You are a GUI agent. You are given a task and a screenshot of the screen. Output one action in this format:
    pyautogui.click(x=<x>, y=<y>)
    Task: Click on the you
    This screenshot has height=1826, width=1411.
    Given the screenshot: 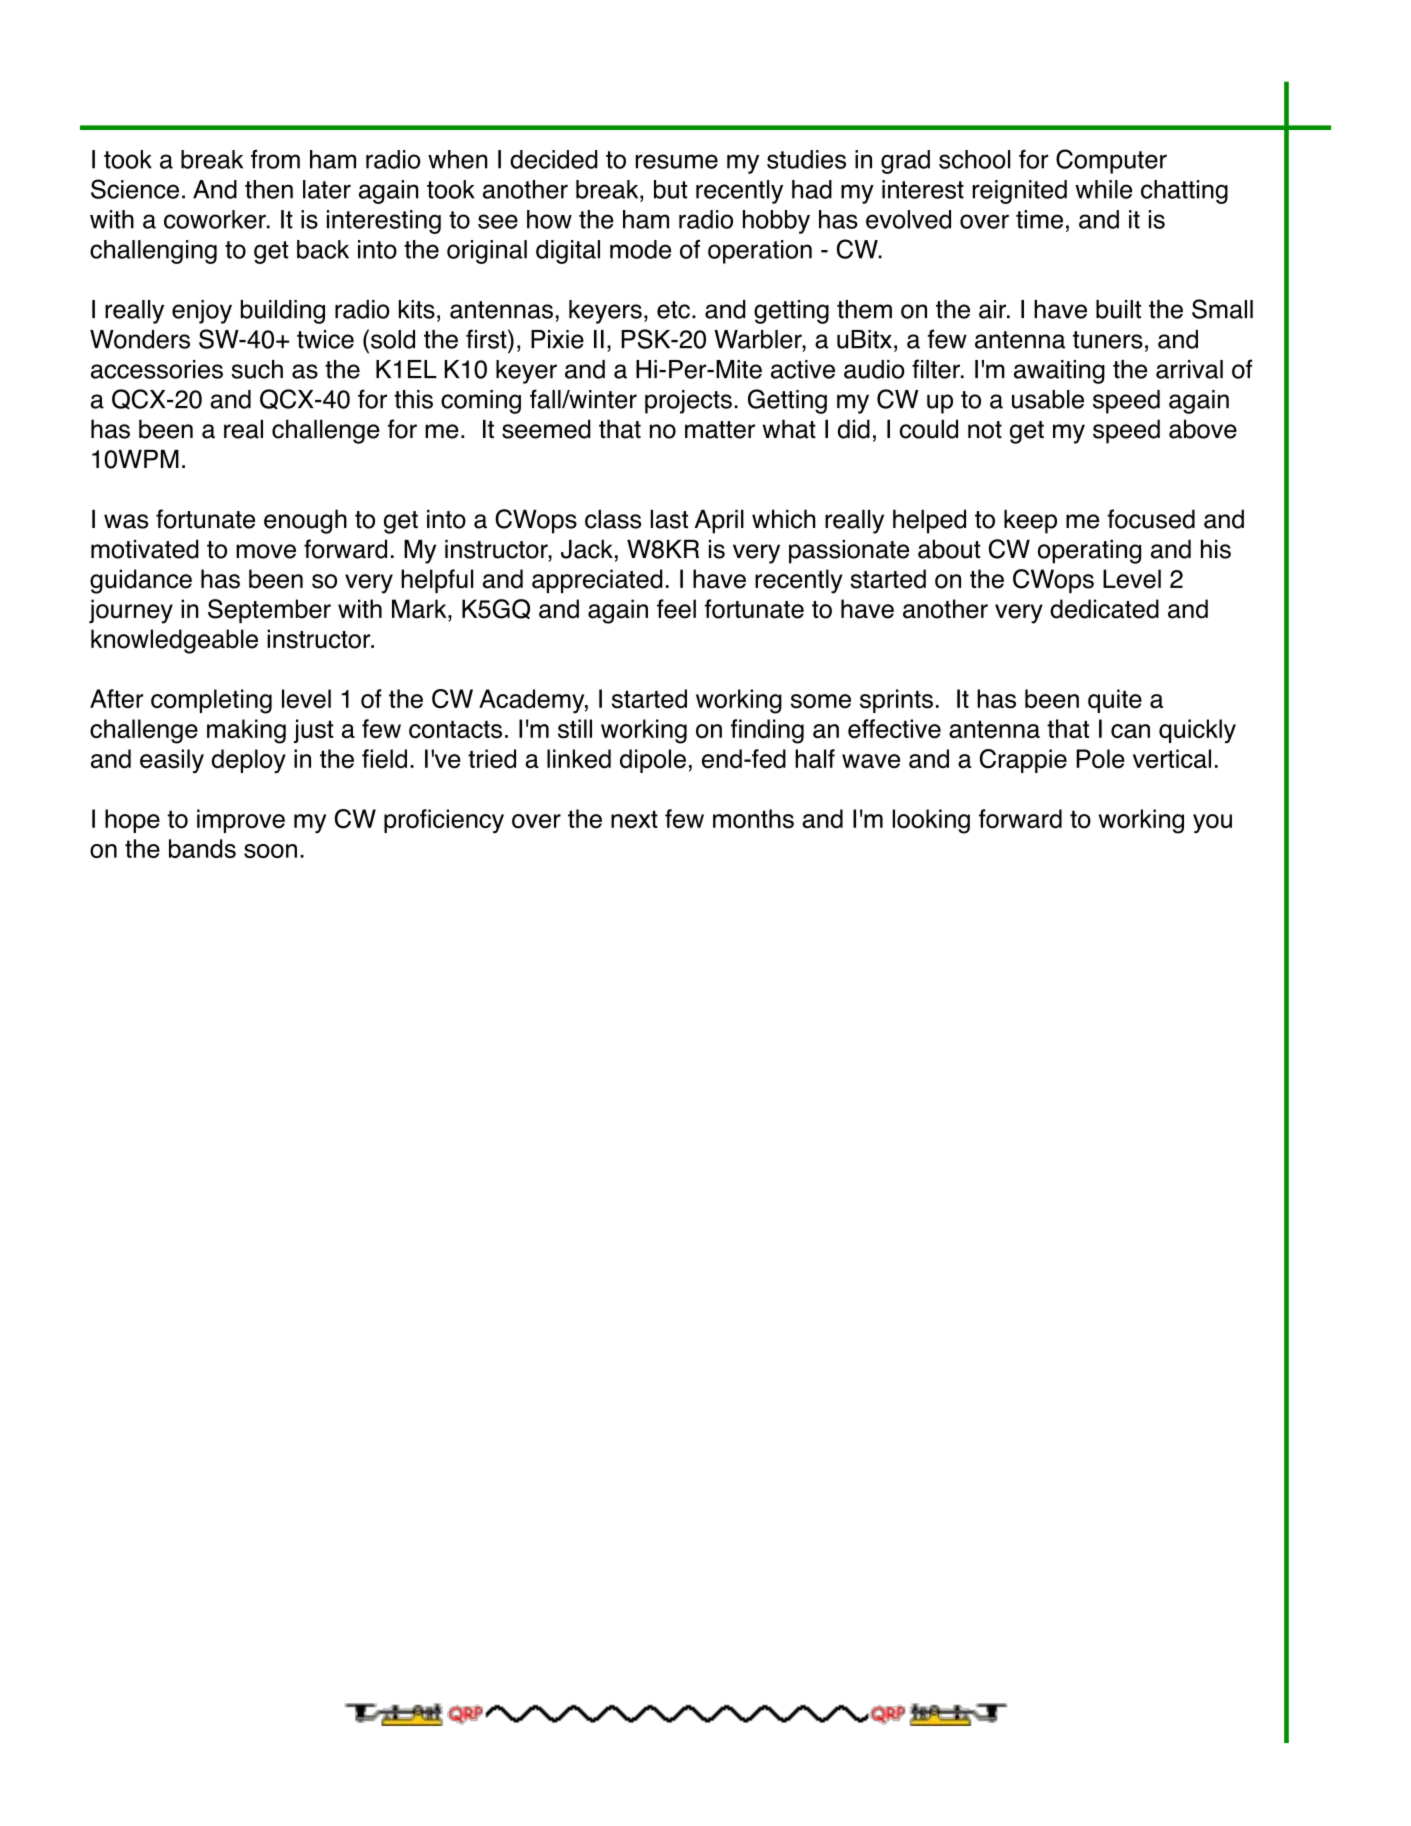 What is the action you would take?
    pyautogui.click(x=1212, y=823)
